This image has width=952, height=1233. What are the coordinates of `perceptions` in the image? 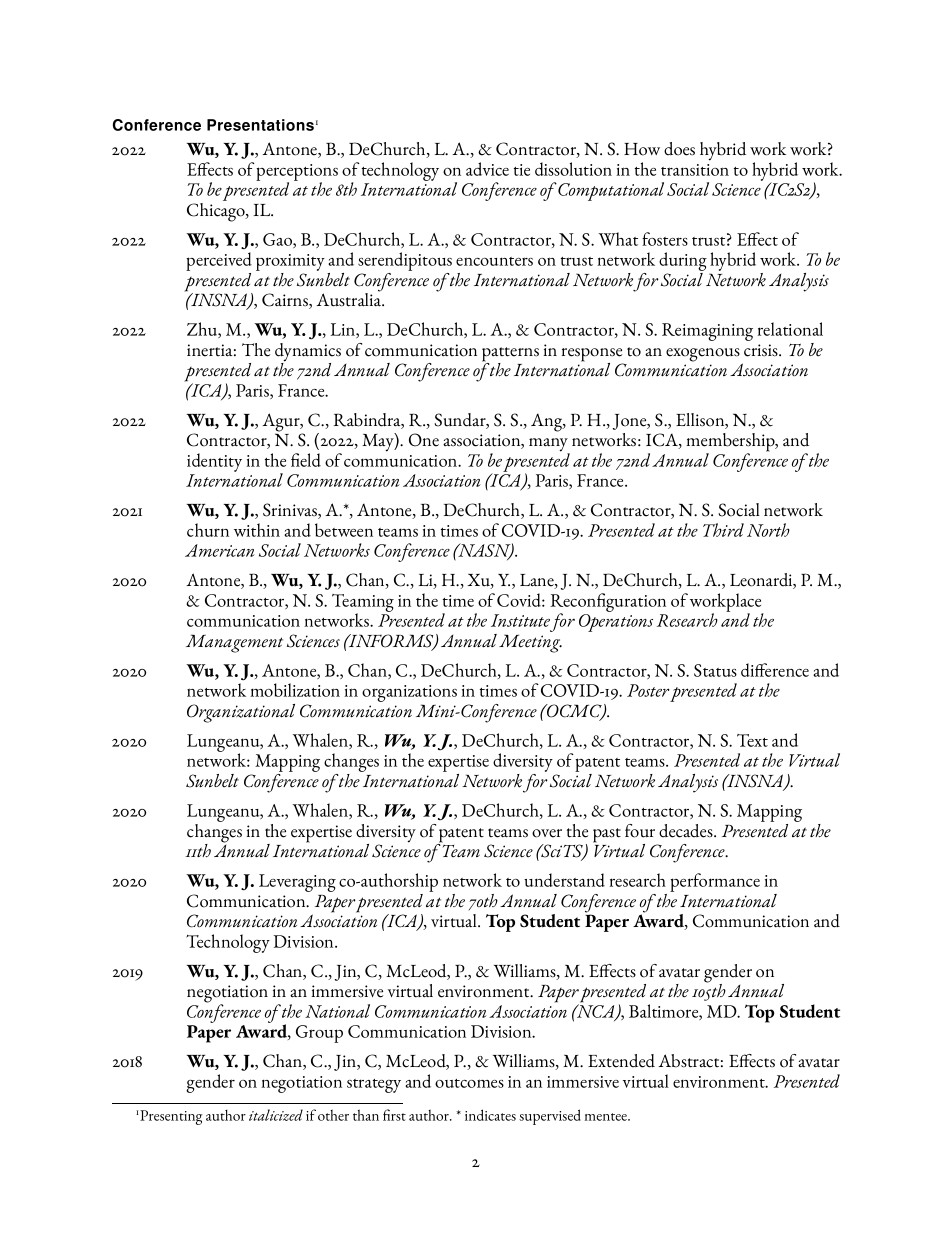 It's located at (297, 173).
